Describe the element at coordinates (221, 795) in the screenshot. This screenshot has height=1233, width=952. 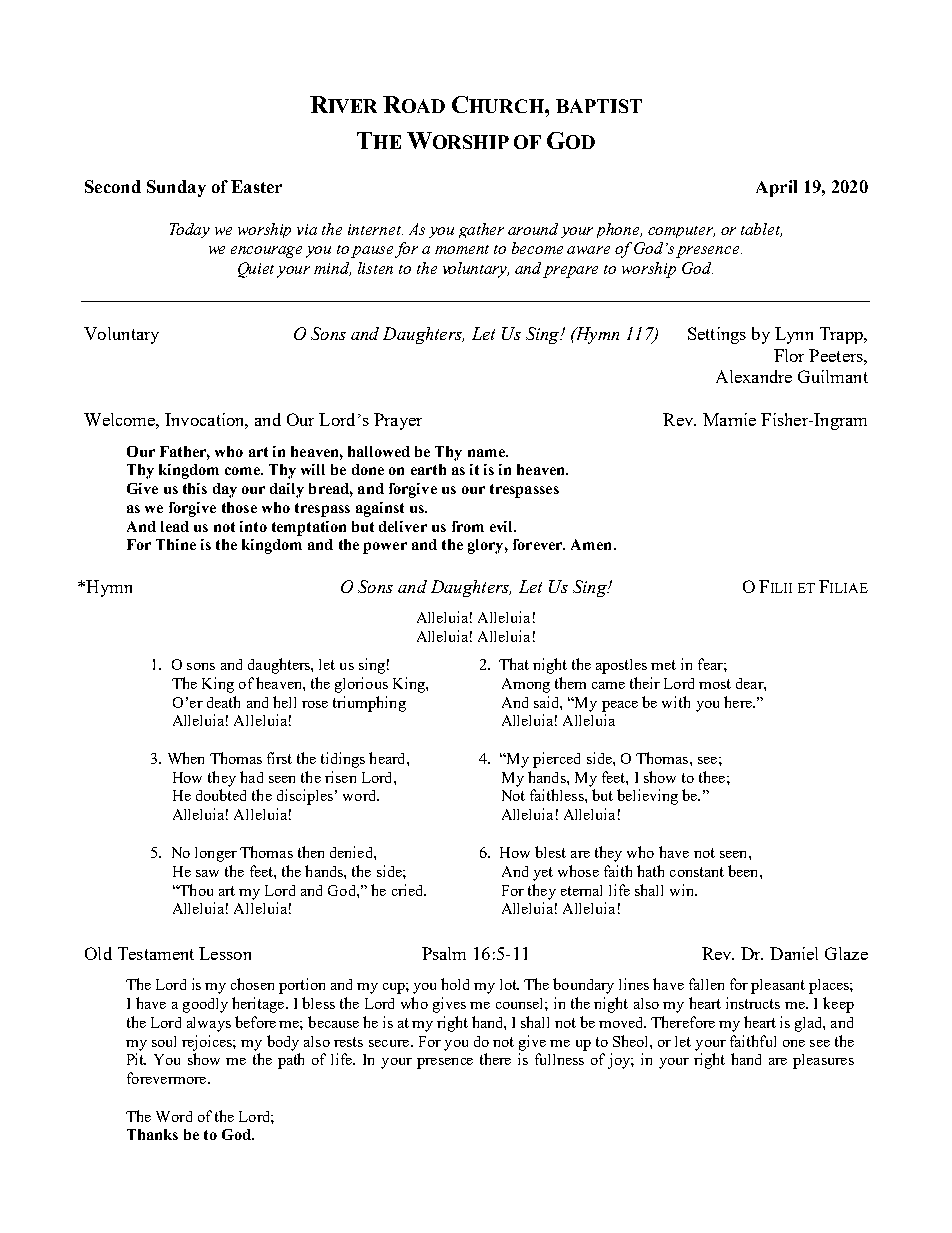
I see `doubted` at that location.
